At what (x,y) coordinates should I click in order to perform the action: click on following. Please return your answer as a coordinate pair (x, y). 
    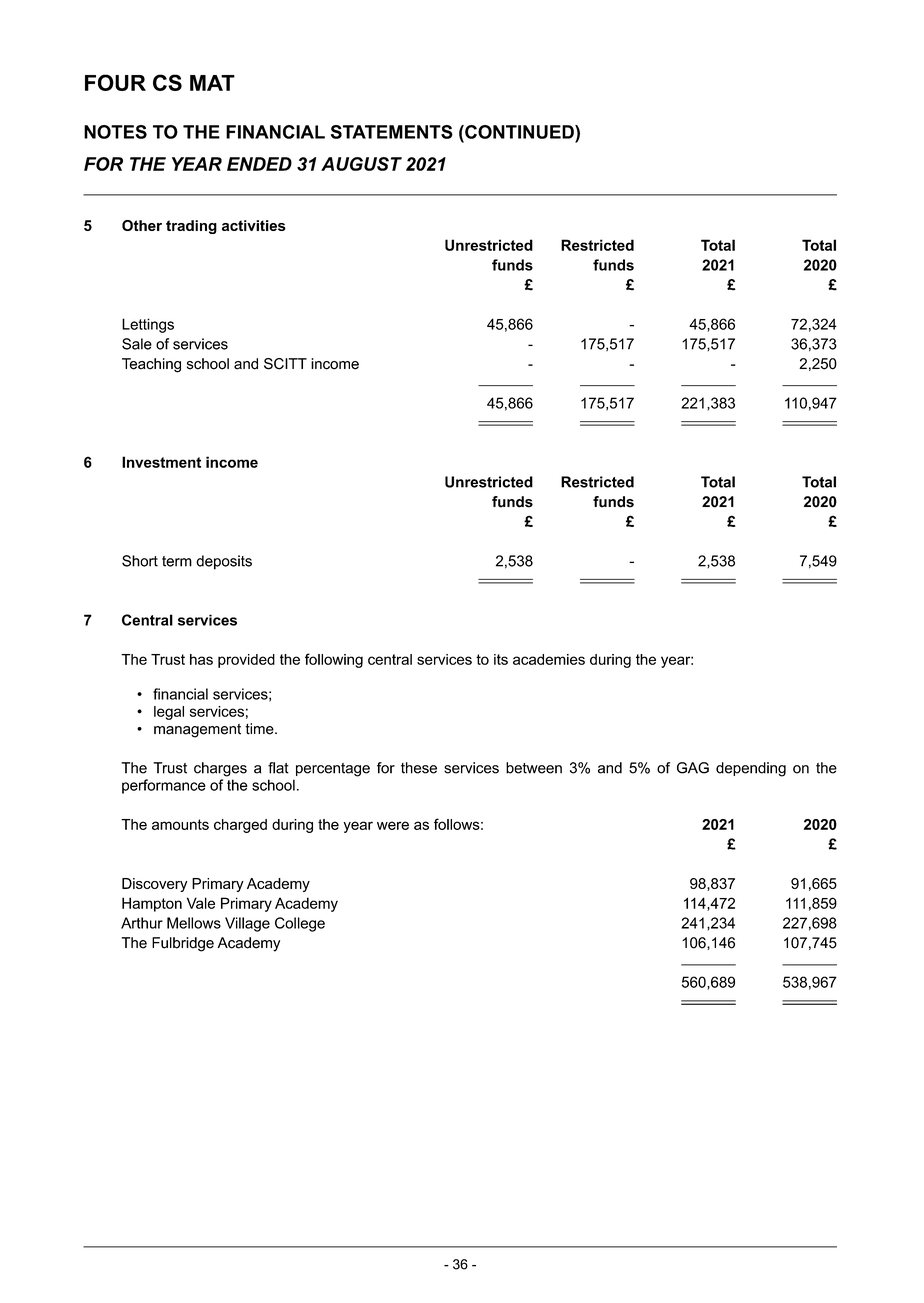
    Looking at the image, I should click on (334, 660).
